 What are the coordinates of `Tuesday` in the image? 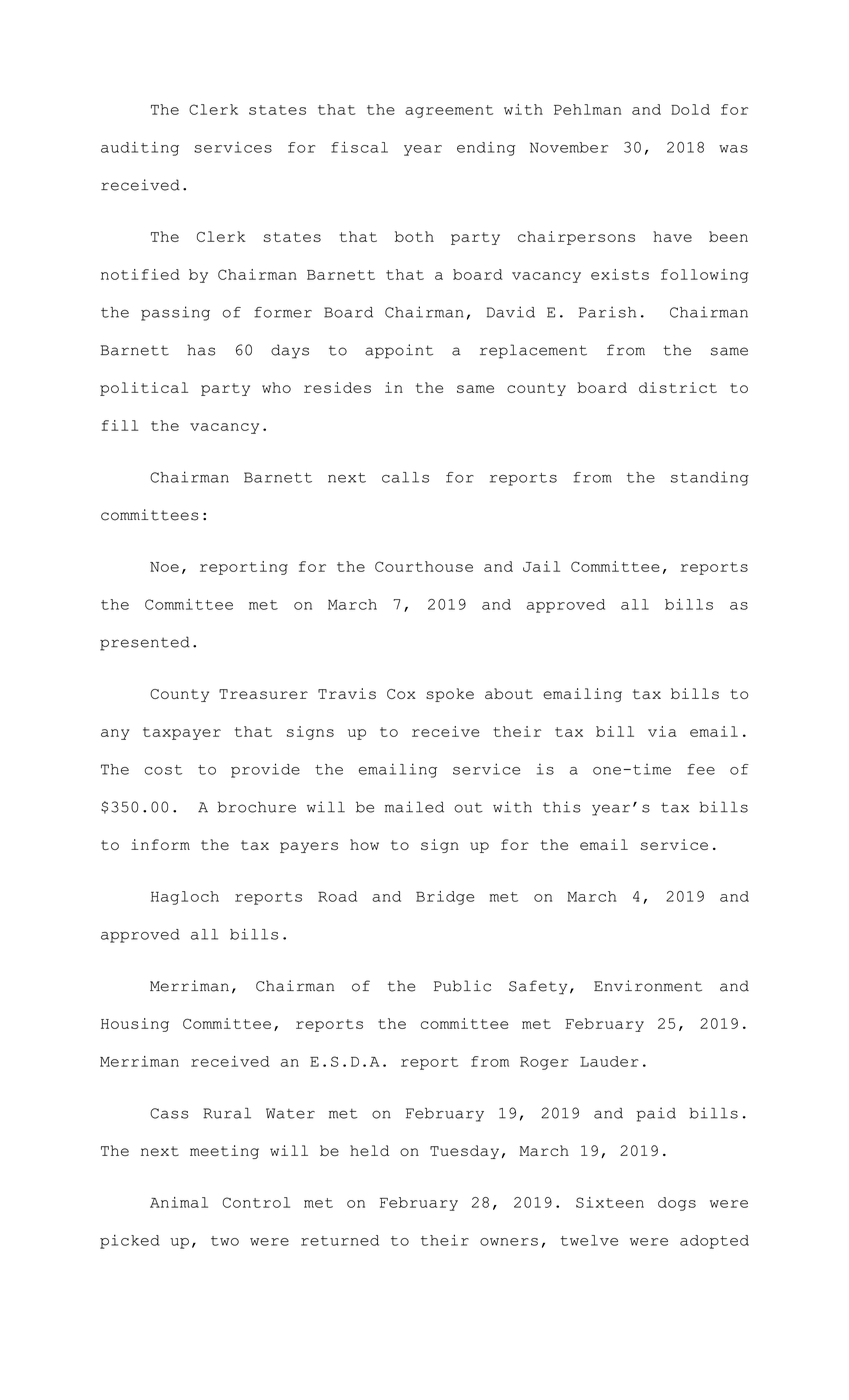 It's located at (464, 1152).
